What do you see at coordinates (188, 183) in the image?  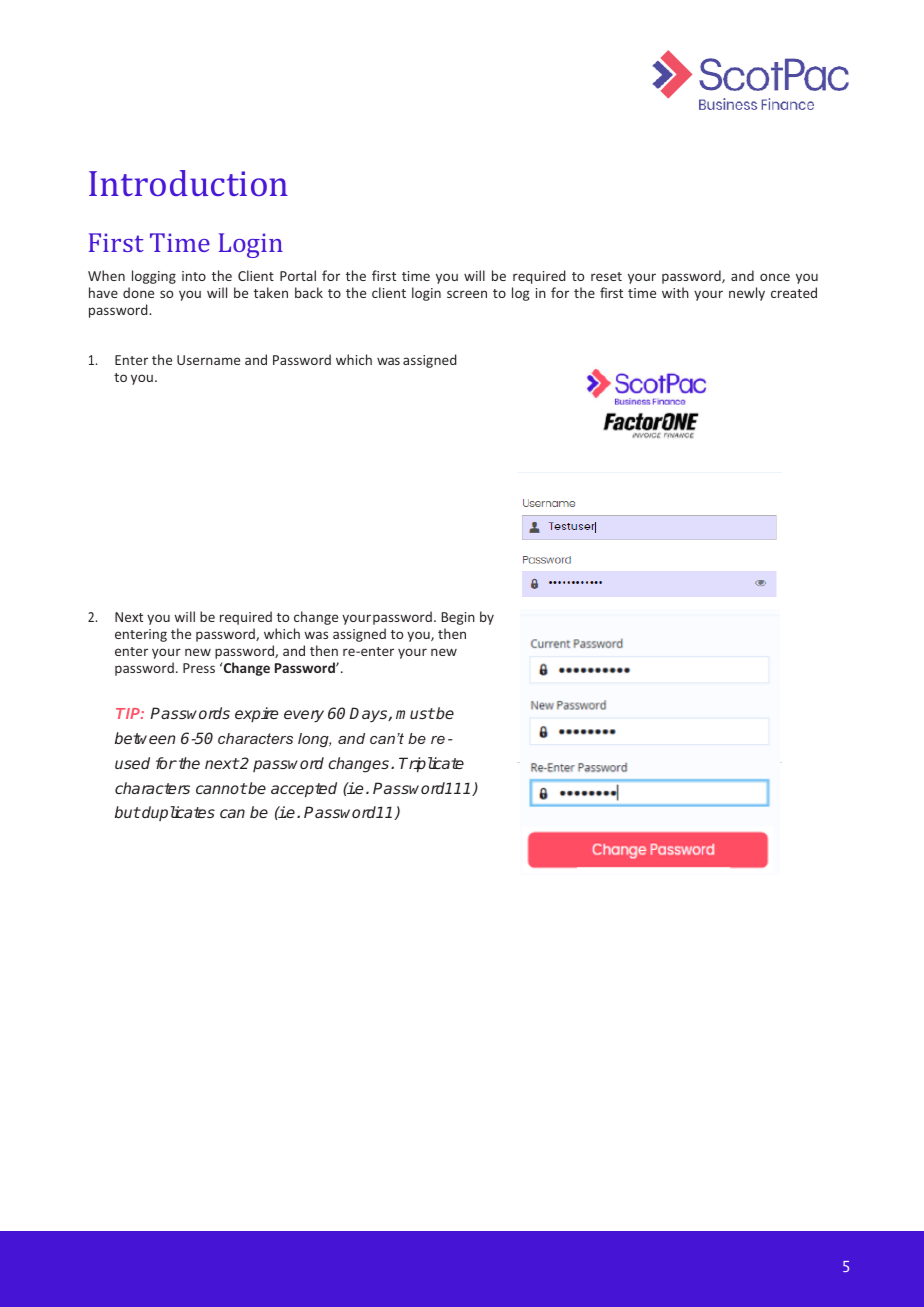 I see `Introduction` at bounding box center [188, 183].
